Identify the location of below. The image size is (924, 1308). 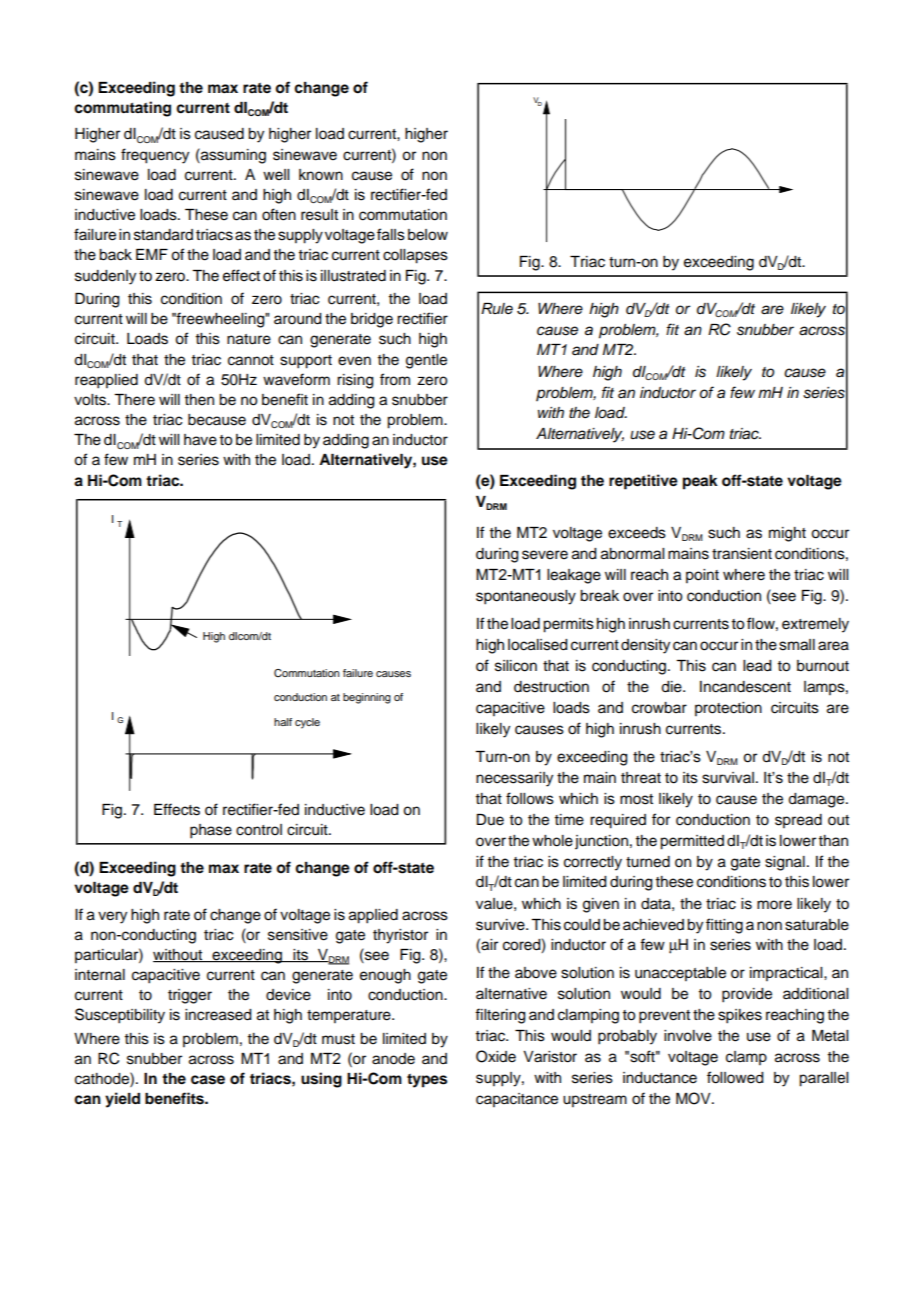
(428, 235).
